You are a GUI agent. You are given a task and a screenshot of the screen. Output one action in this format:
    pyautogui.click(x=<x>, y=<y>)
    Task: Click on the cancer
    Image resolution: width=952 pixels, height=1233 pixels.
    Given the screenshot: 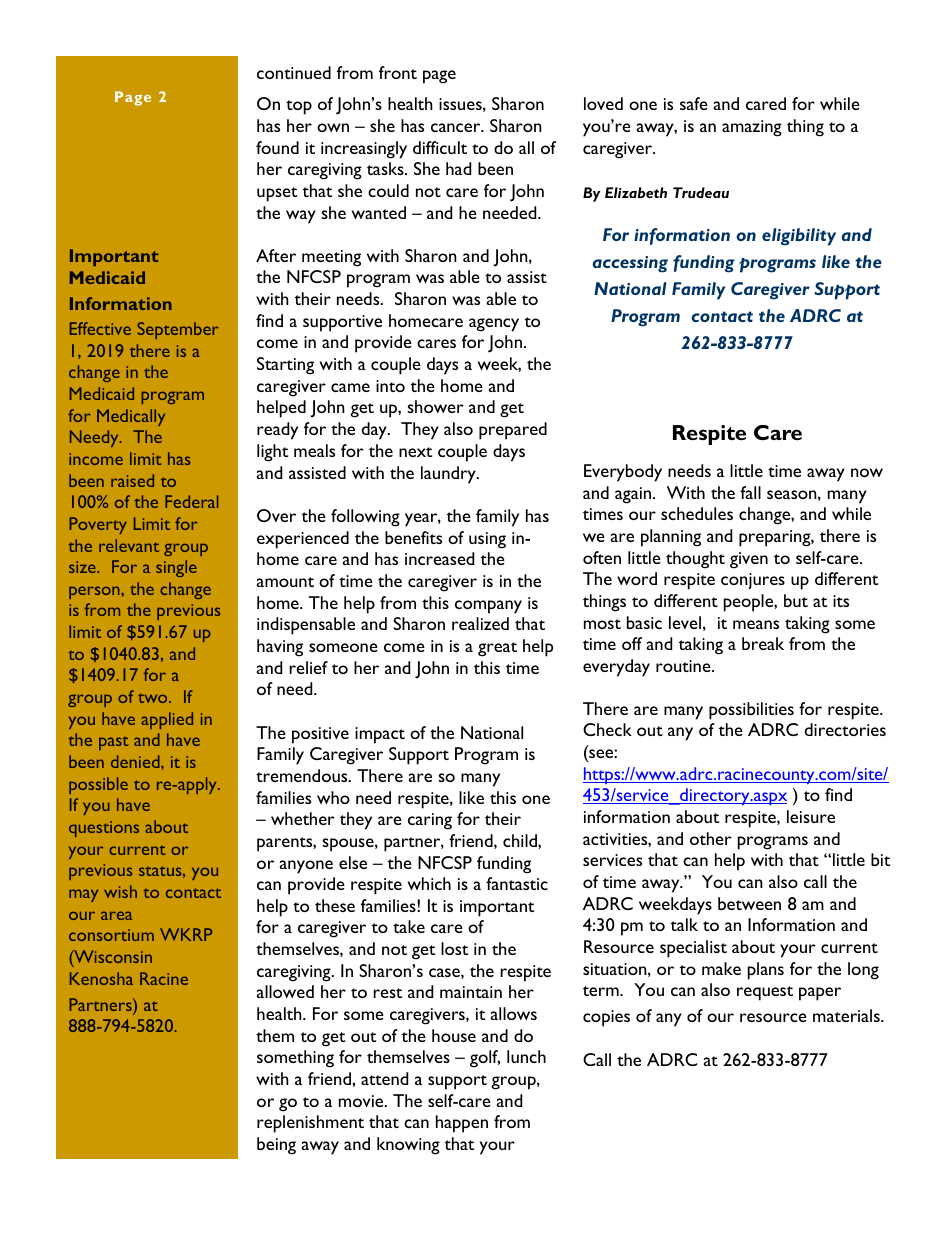 What is the action you would take?
    pyautogui.click(x=457, y=127)
